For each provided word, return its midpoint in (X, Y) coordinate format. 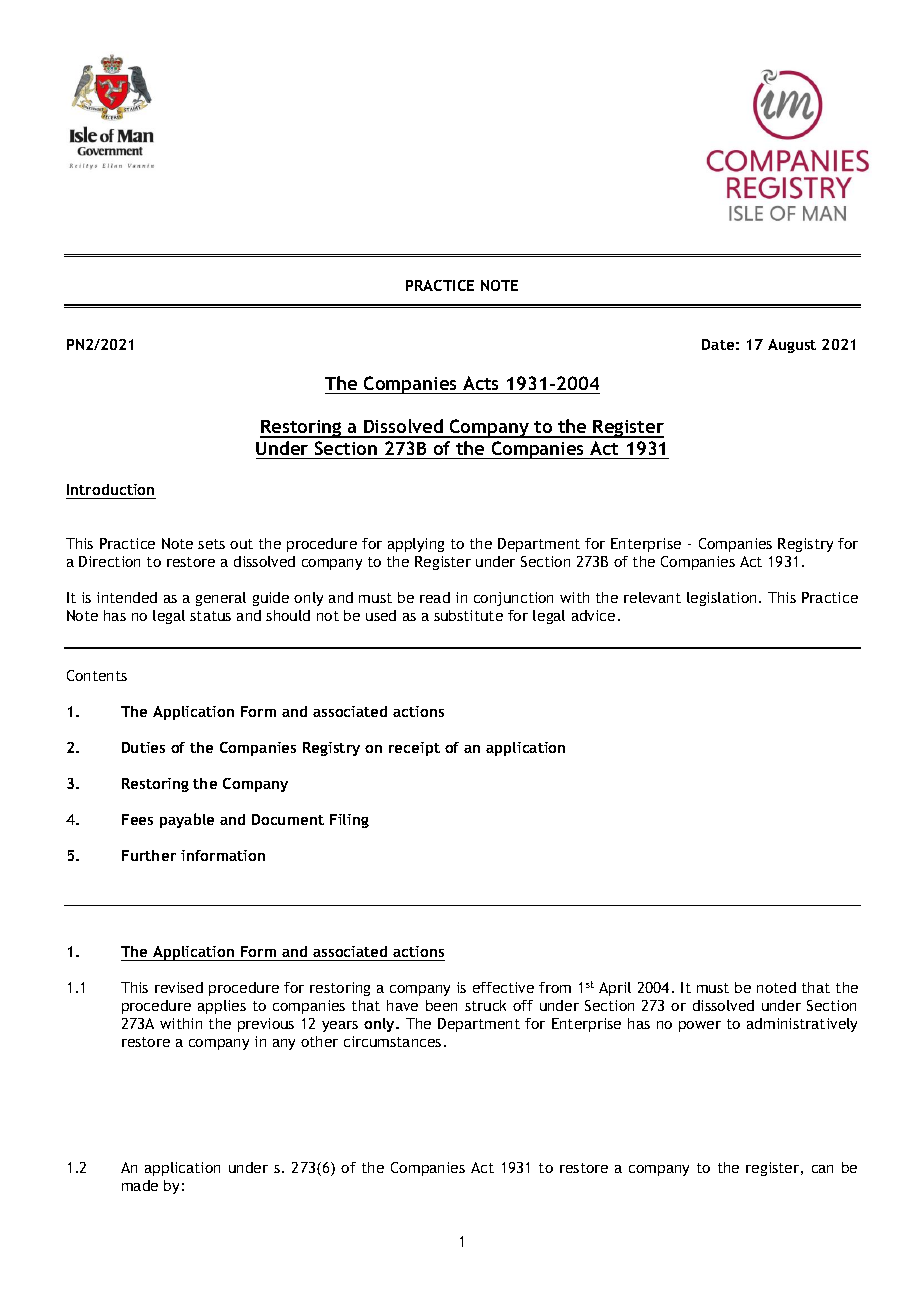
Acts (480, 383)
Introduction (110, 489)
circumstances (392, 1041)
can (822, 1169)
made (140, 1185)
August (792, 346)
